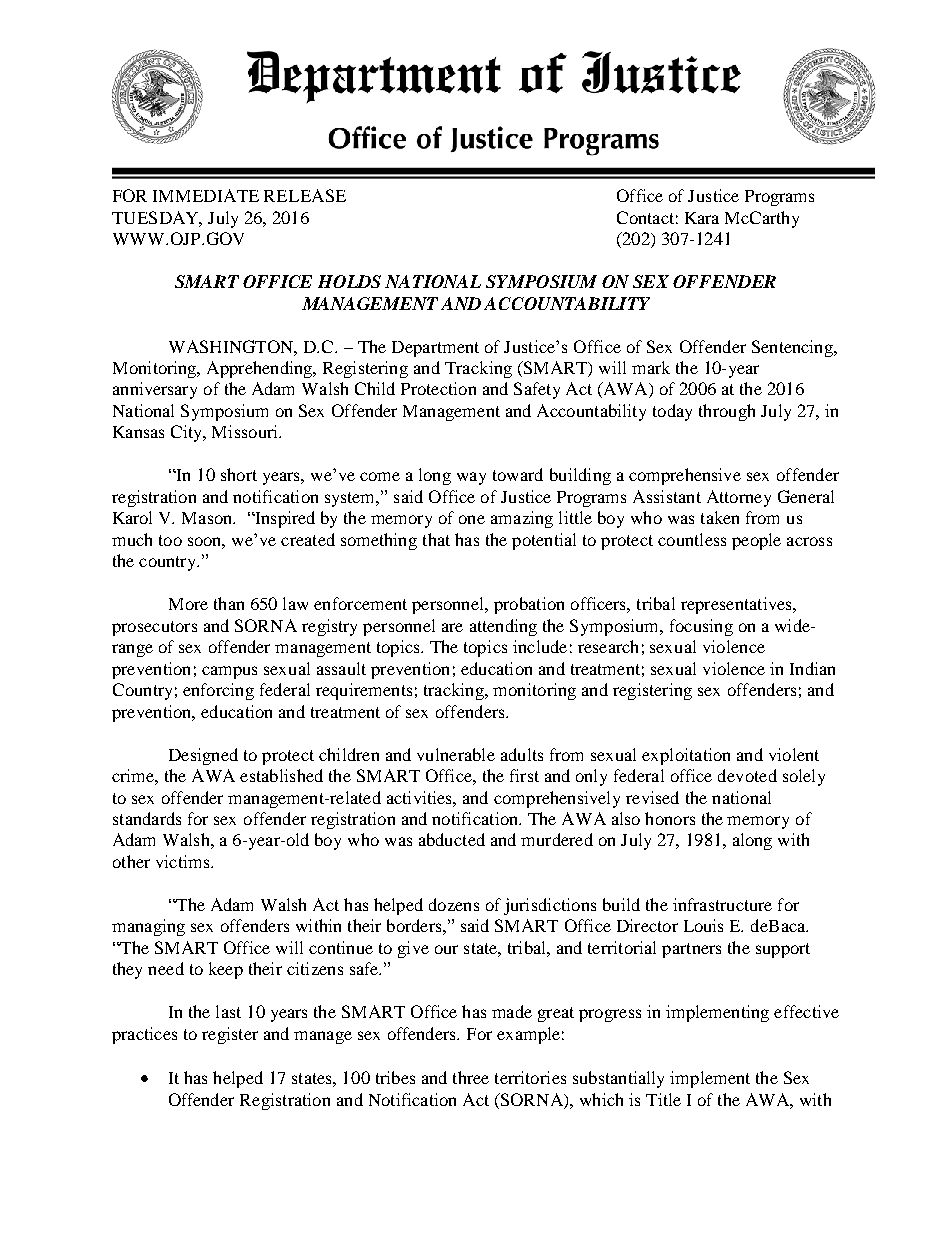 The width and height of the screenshot is (952, 1233). I want to click on HOLDS, so click(349, 281).
